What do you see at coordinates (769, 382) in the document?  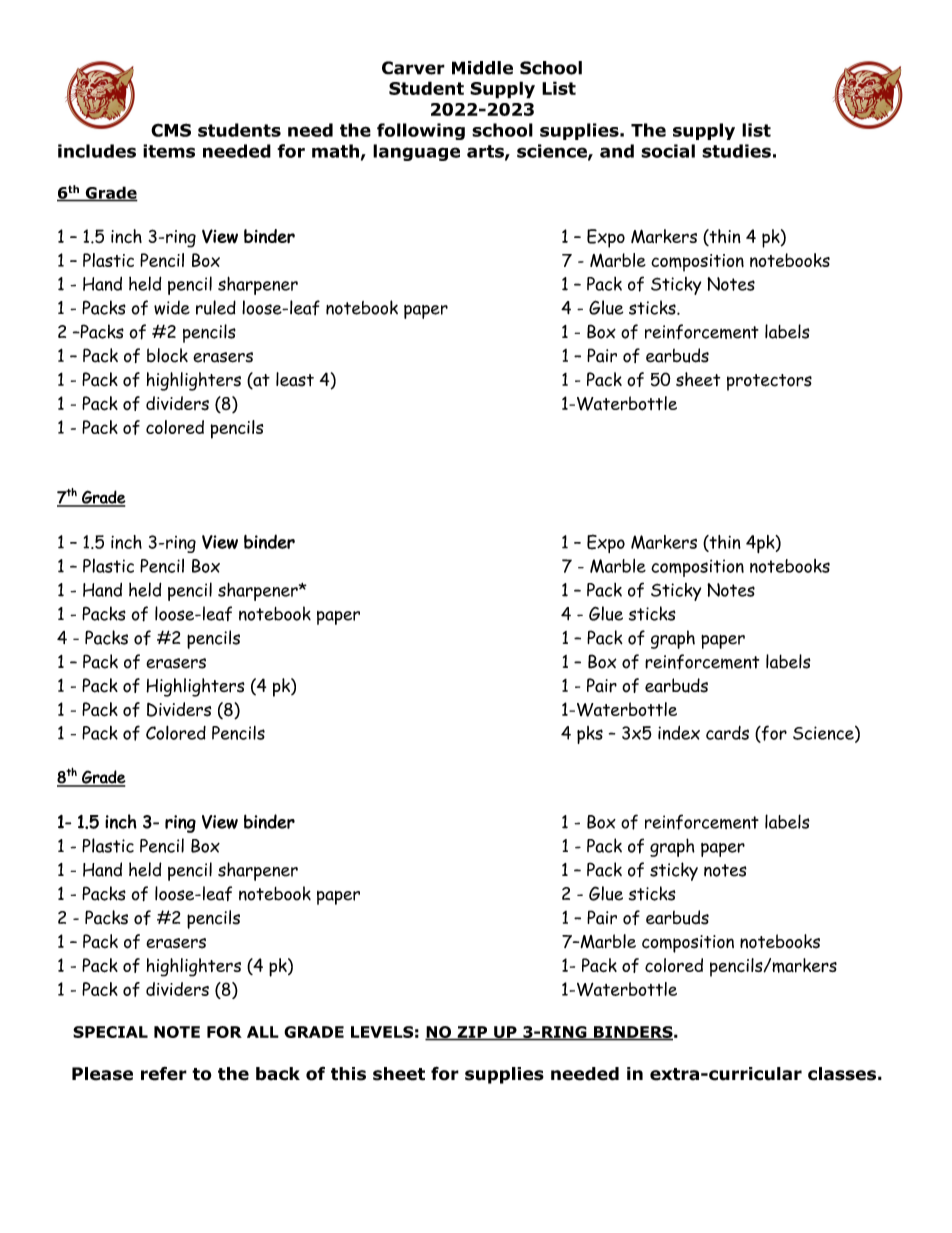 I see `protectors` at bounding box center [769, 382].
